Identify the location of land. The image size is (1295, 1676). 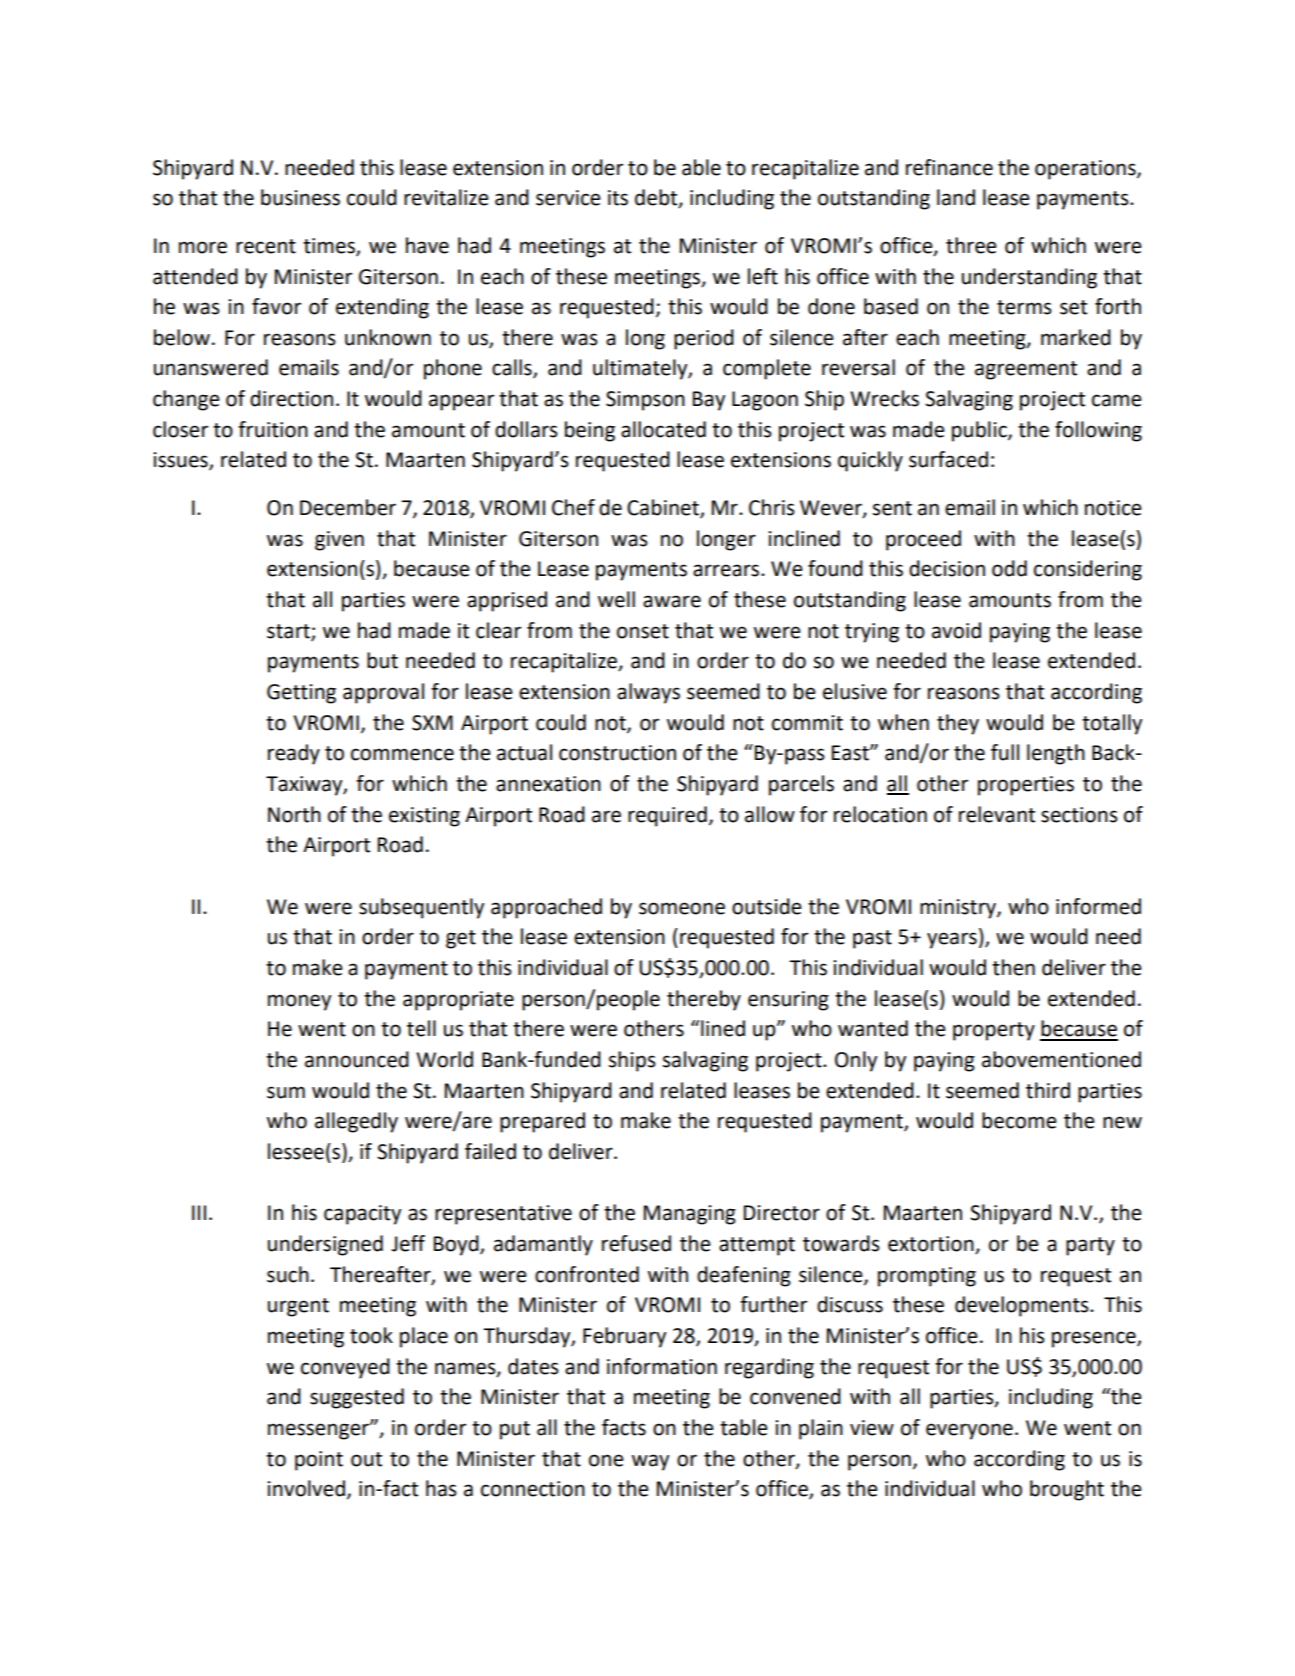
(956, 197).
